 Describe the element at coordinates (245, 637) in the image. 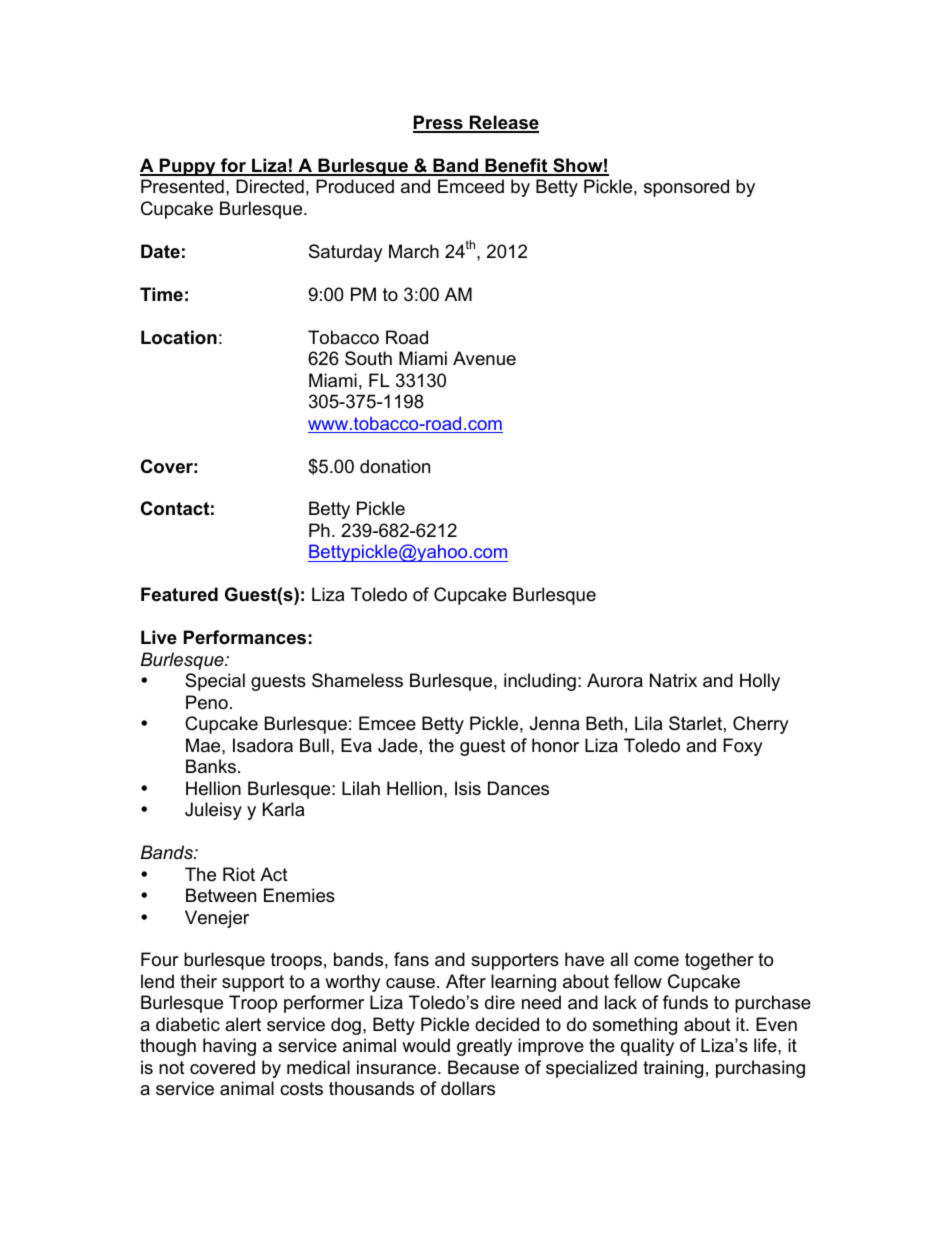

I see `Performances` at that location.
